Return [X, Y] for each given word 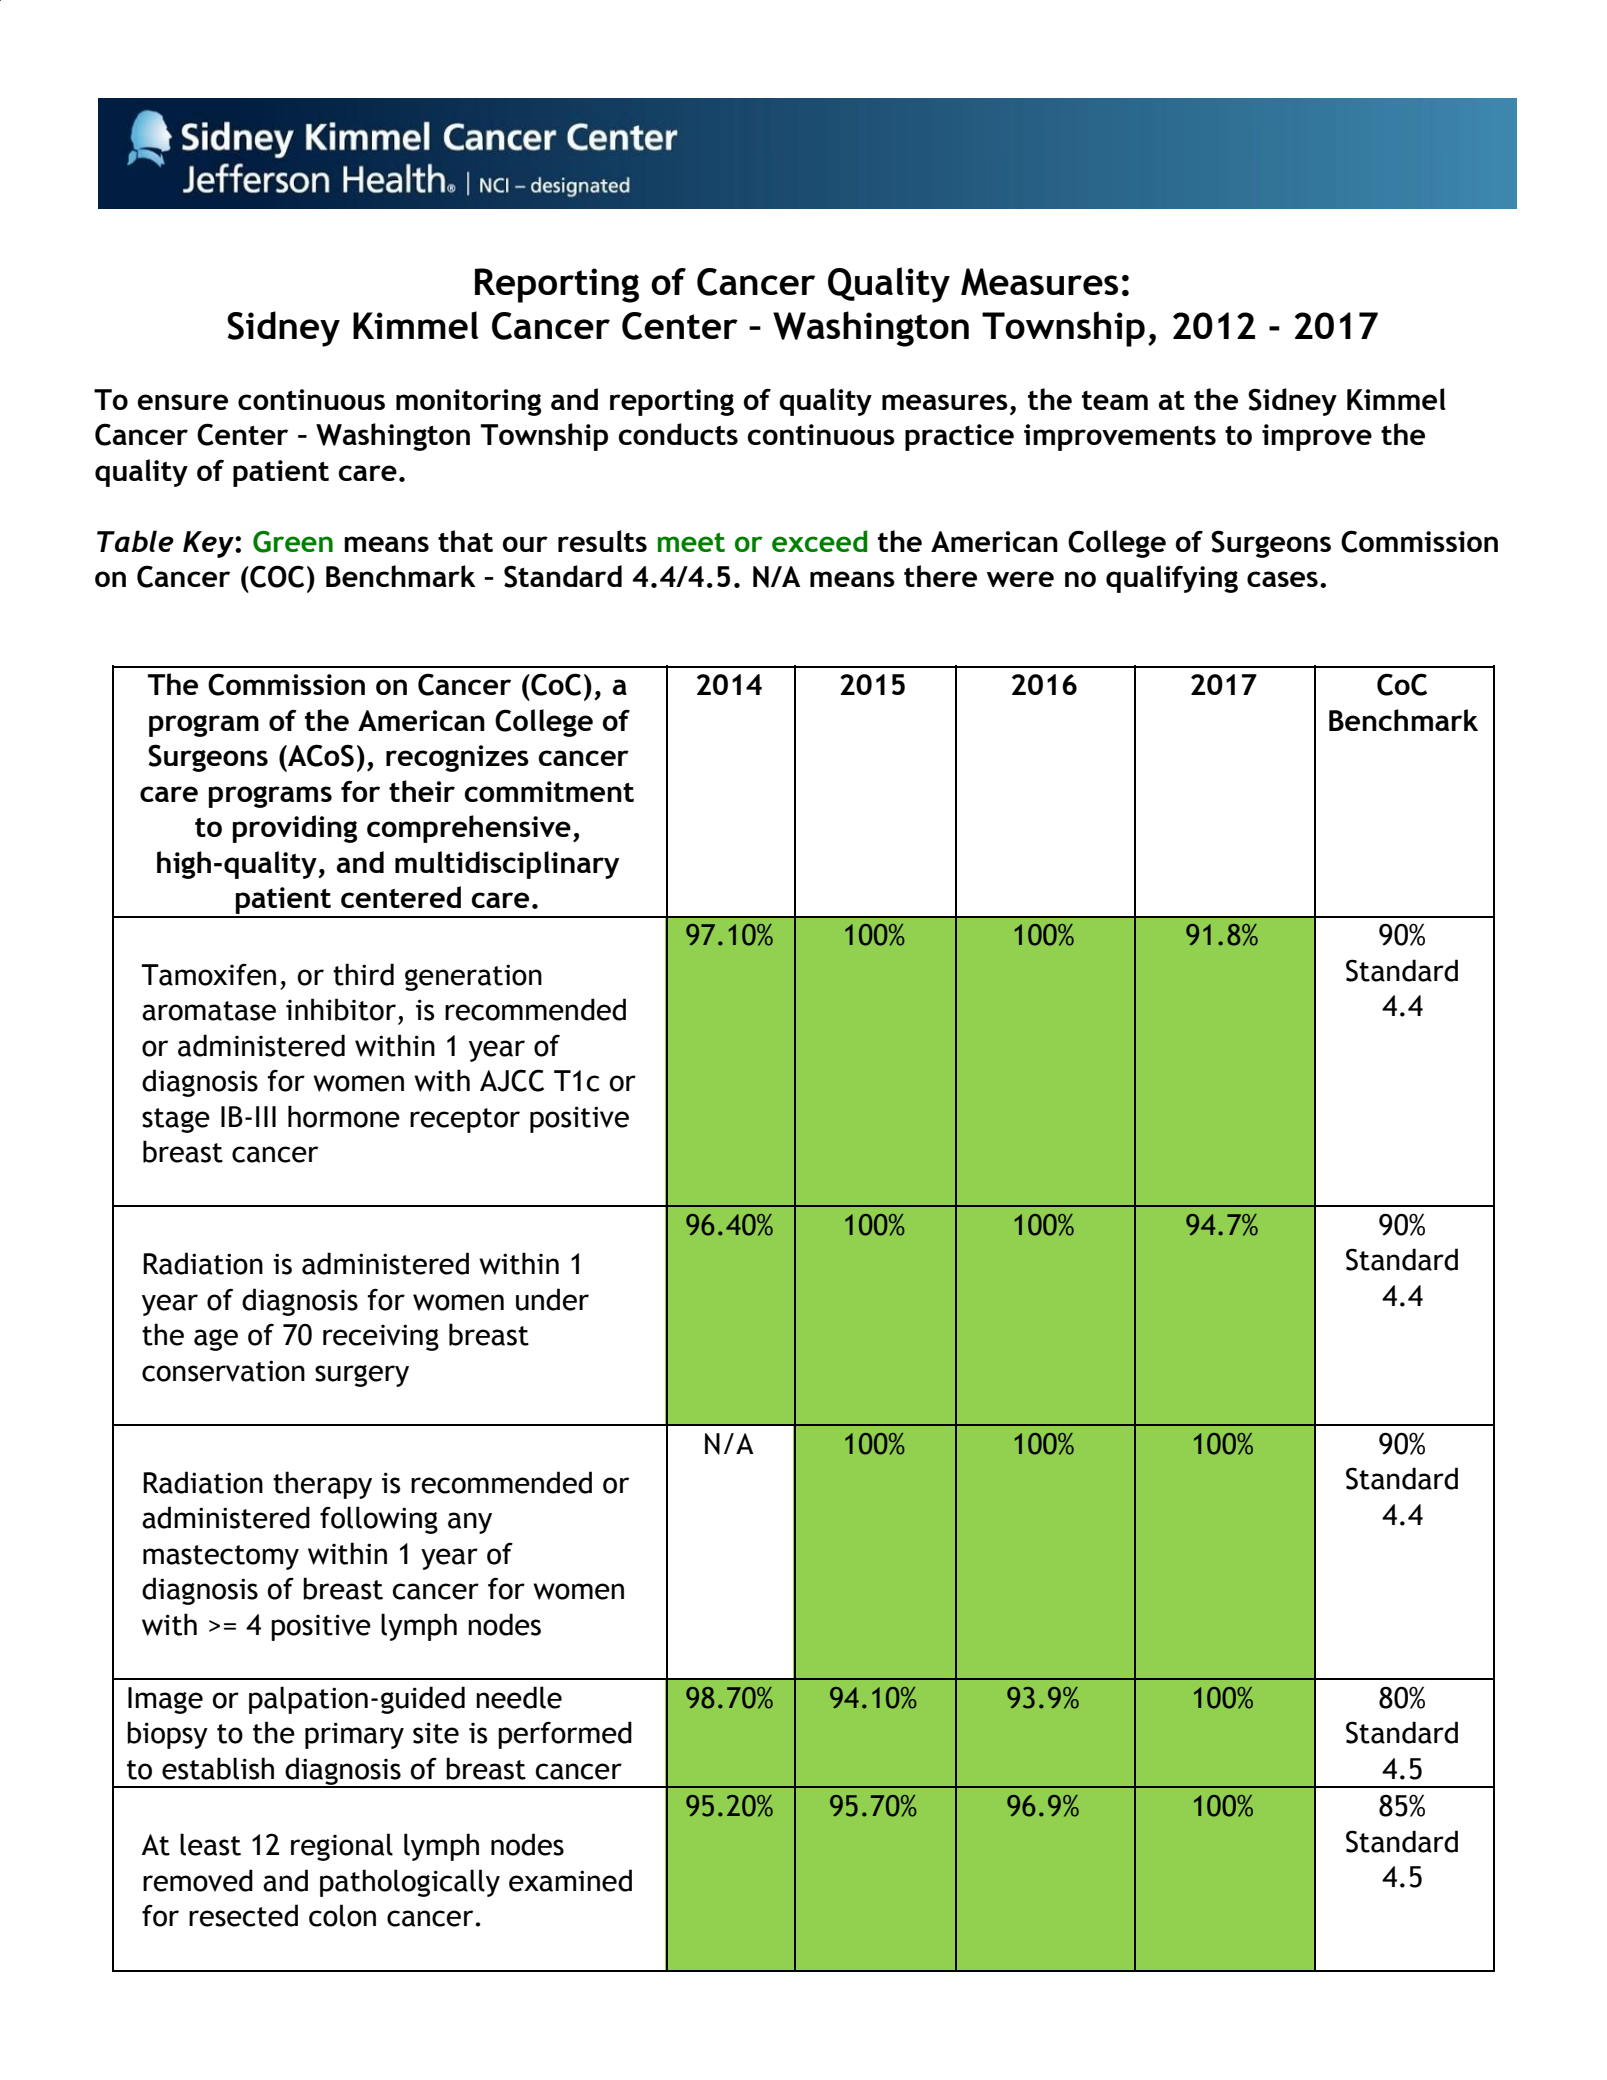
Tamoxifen [208, 975]
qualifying [1172, 579]
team [1115, 400]
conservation [223, 1371]
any [470, 1523]
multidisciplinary [507, 865]
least [210, 1844]
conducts [678, 434]
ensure [182, 402]
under [552, 1299]
